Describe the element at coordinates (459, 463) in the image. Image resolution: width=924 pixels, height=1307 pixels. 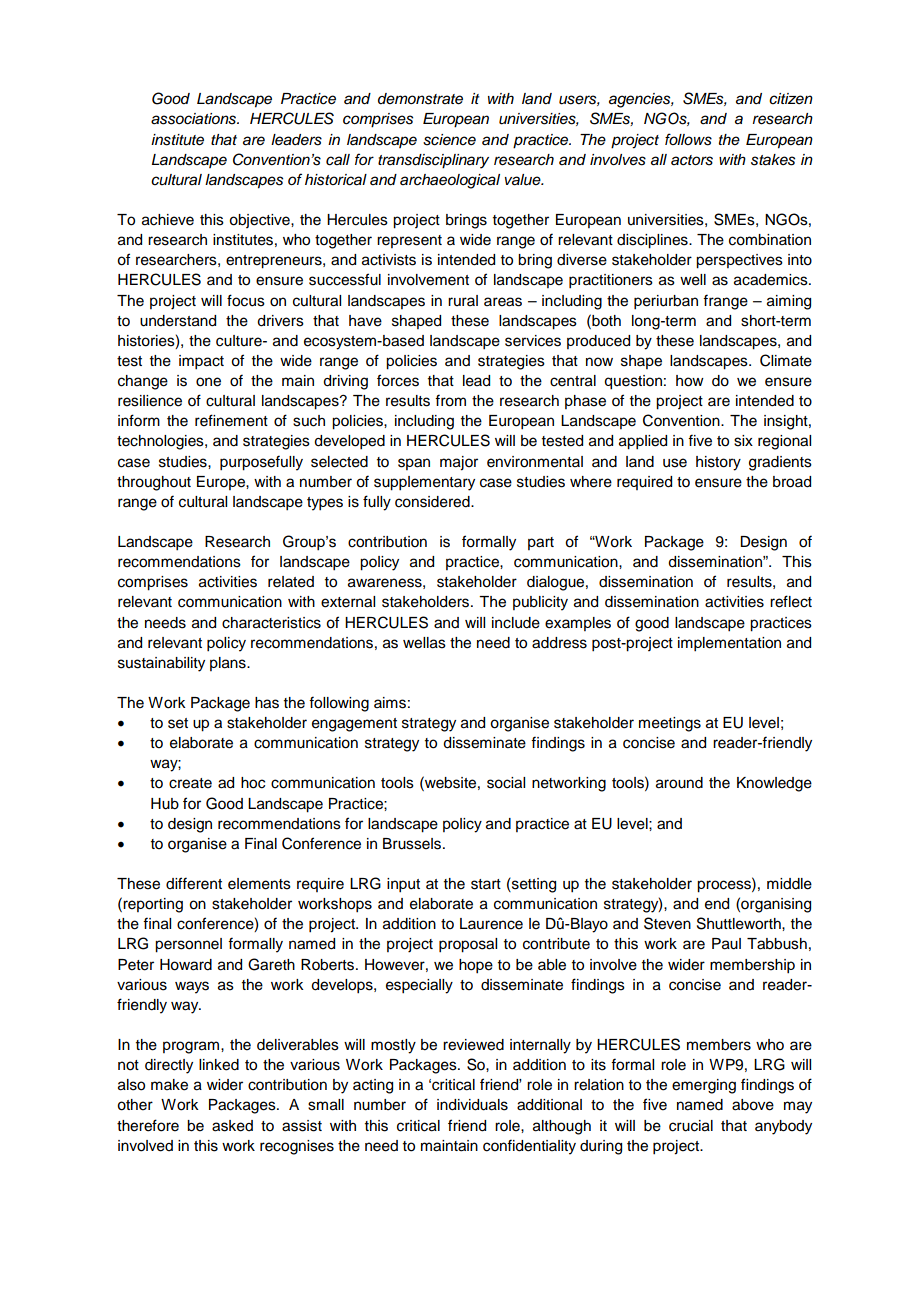
I see `major` at that location.
